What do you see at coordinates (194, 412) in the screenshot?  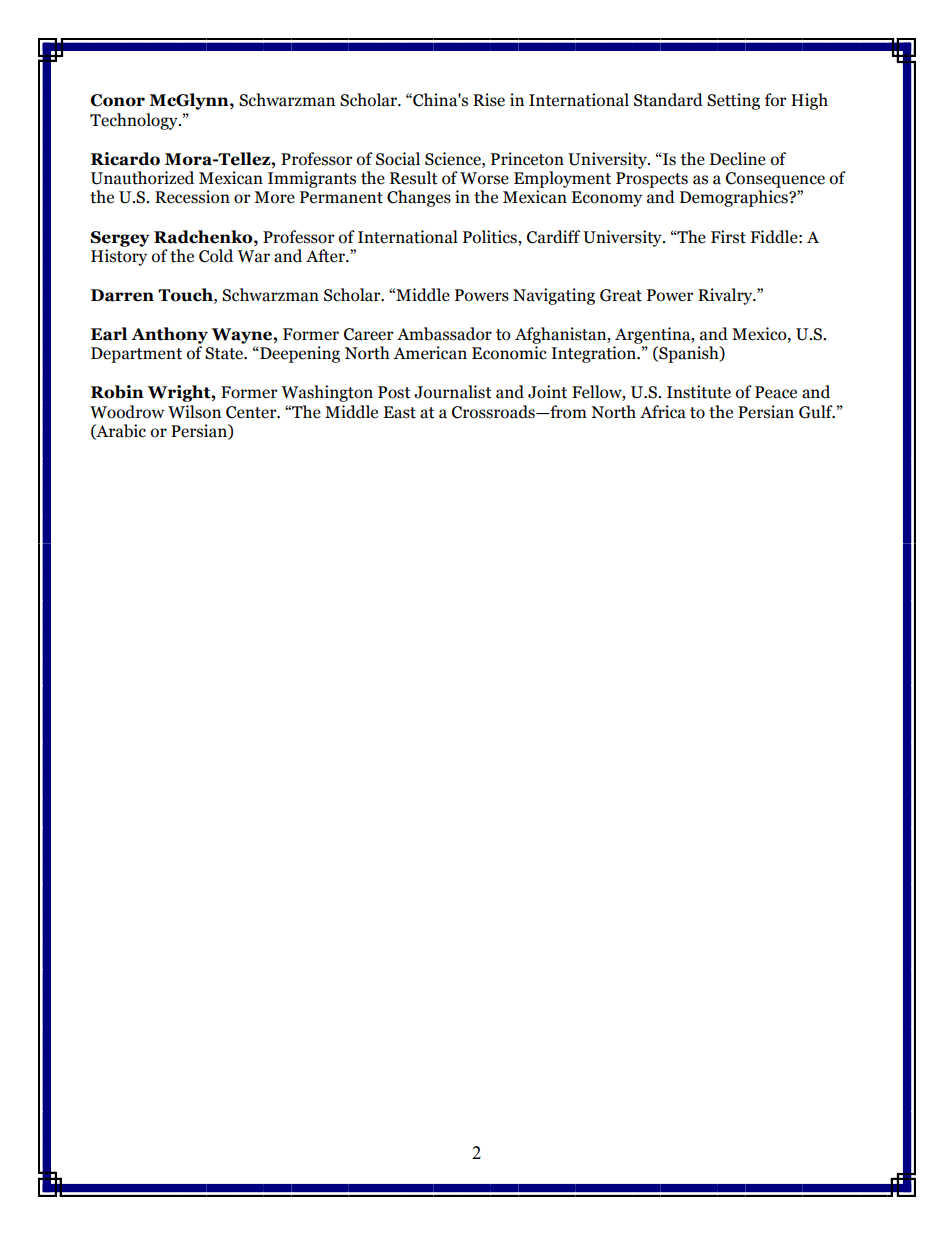 I see `Wilson` at bounding box center [194, 412].
